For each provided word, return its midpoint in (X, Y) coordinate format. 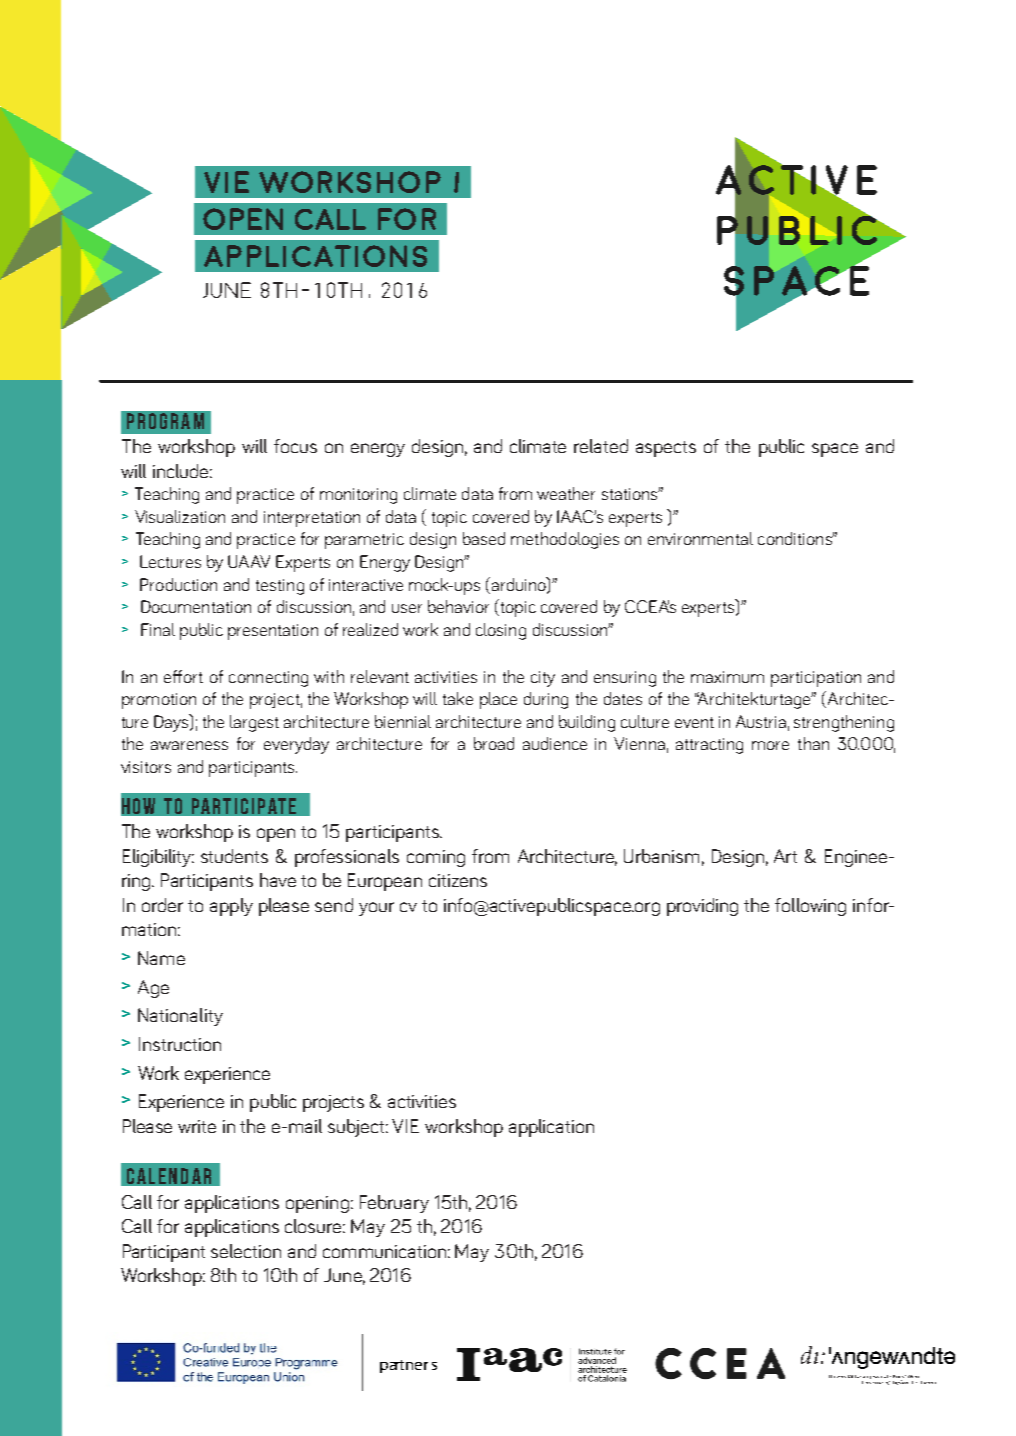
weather (566, 493)
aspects (666, 449)
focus (295, 446)
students (234, 856)
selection (246, 1251)
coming (436, 858)
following (810, 907)
